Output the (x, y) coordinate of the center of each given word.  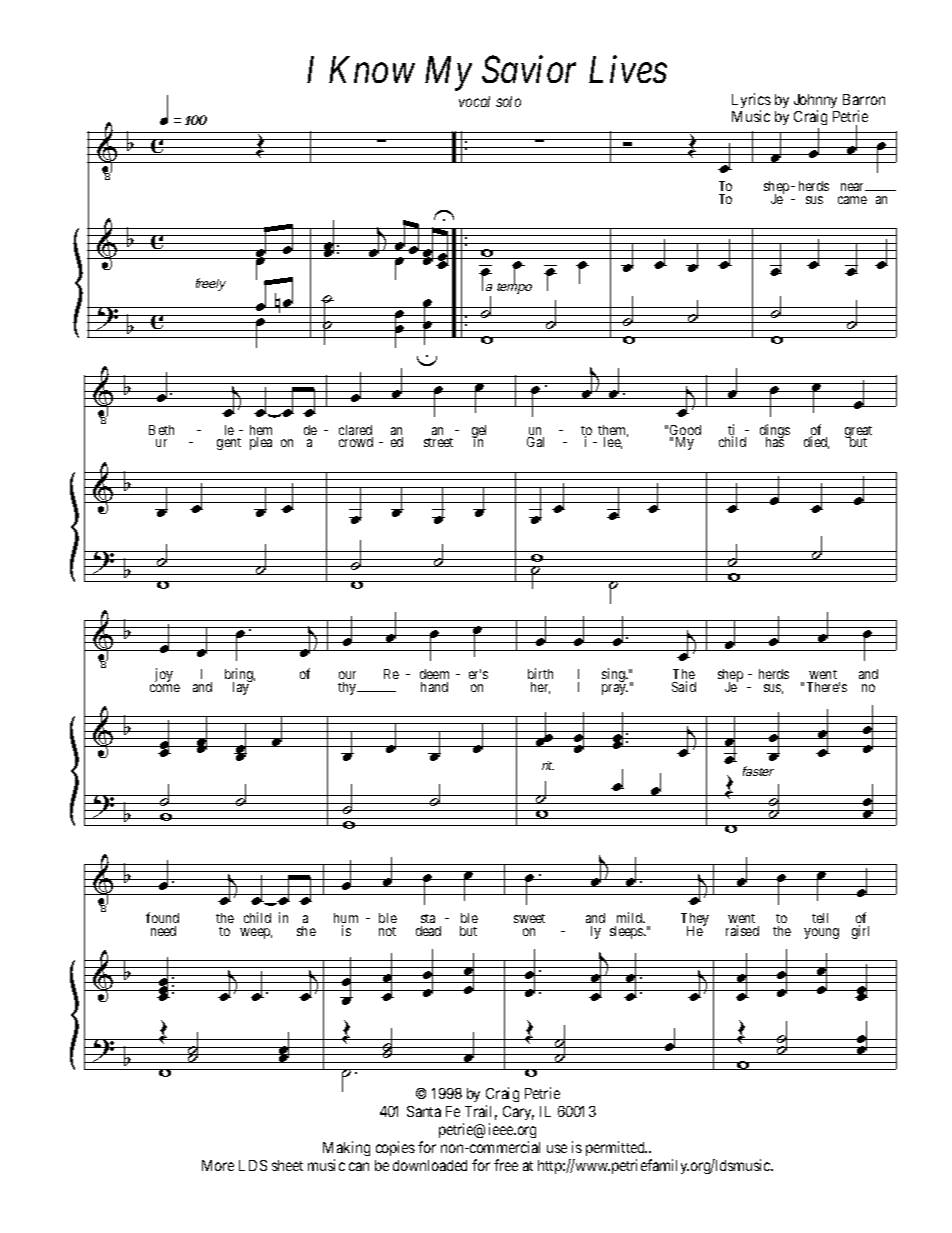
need (163, 931)
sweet (529, 918)
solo (508, 101)
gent (229, 444)
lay (242, 687)
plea (261, 443)
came (852, 200)
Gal (535, 442)
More (218, 1165)
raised (742, 930)
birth (540, 673)
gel (479, 433)
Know (372, 70)
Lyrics (751, 102)
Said (684, 686)
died (816, 442)
